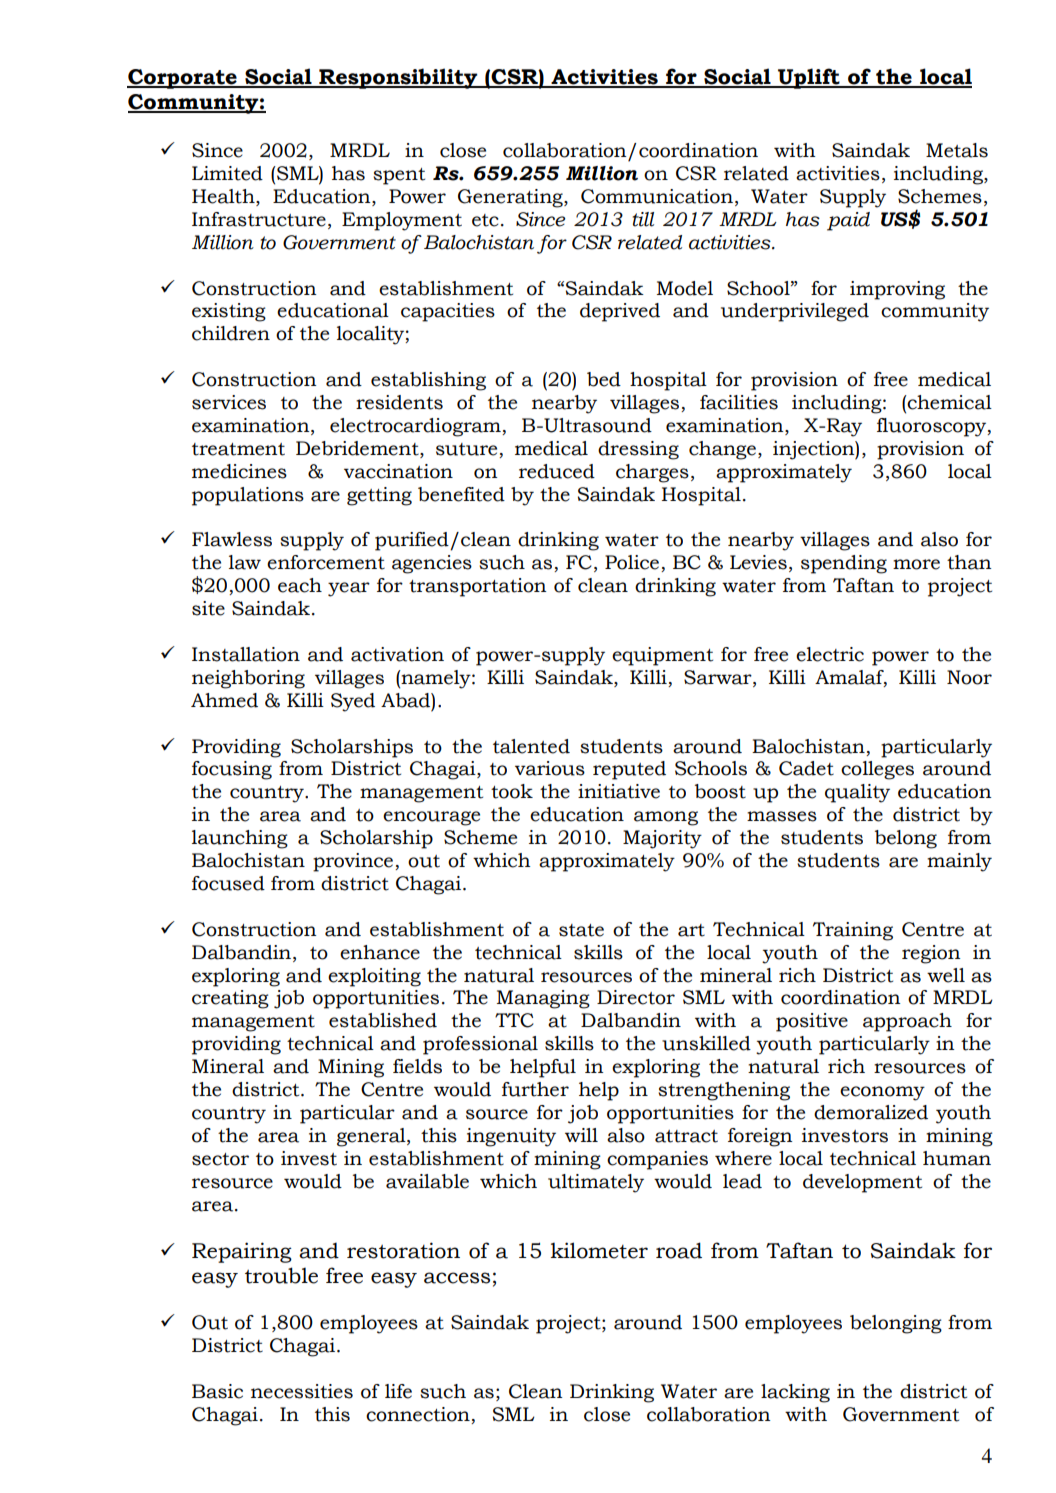 Image resolution: width=1056 pixels, height=1493 pixels. I want to click on Limited, so click(227, 173).
